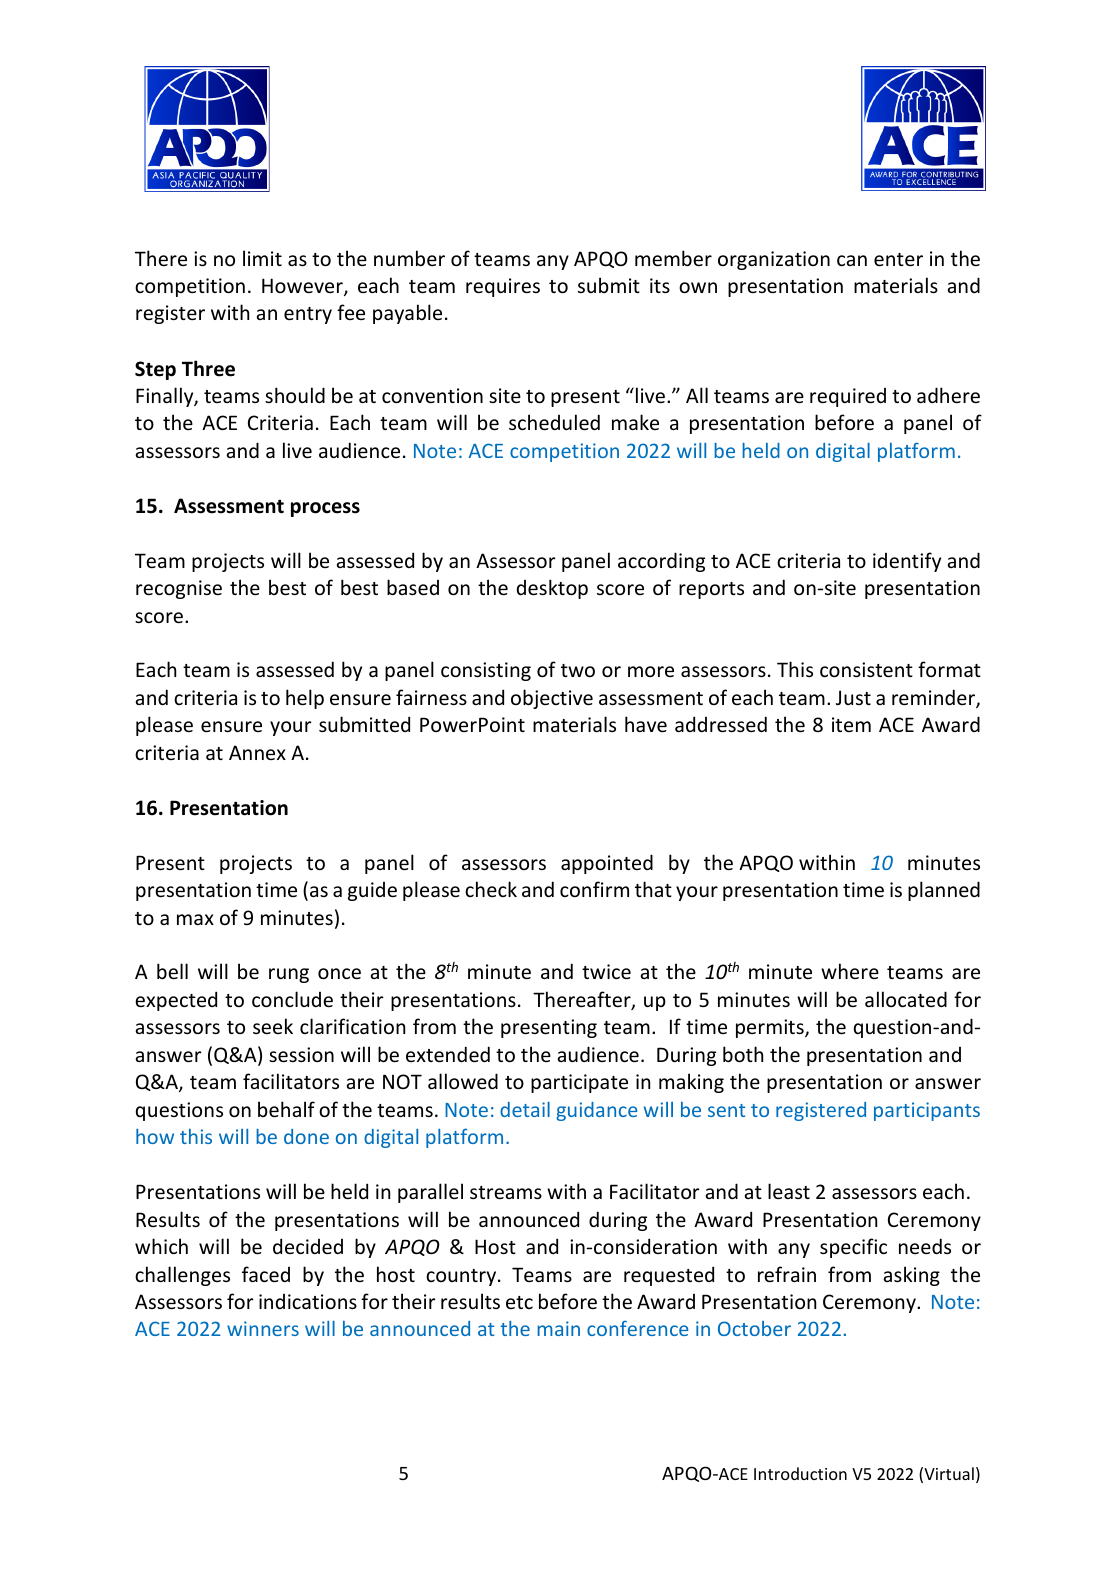 The image size is (1116, 1578). What do you see at coordinates (851, 724) in the screenshot?
I see `item` at bounding box center [851, 724].
